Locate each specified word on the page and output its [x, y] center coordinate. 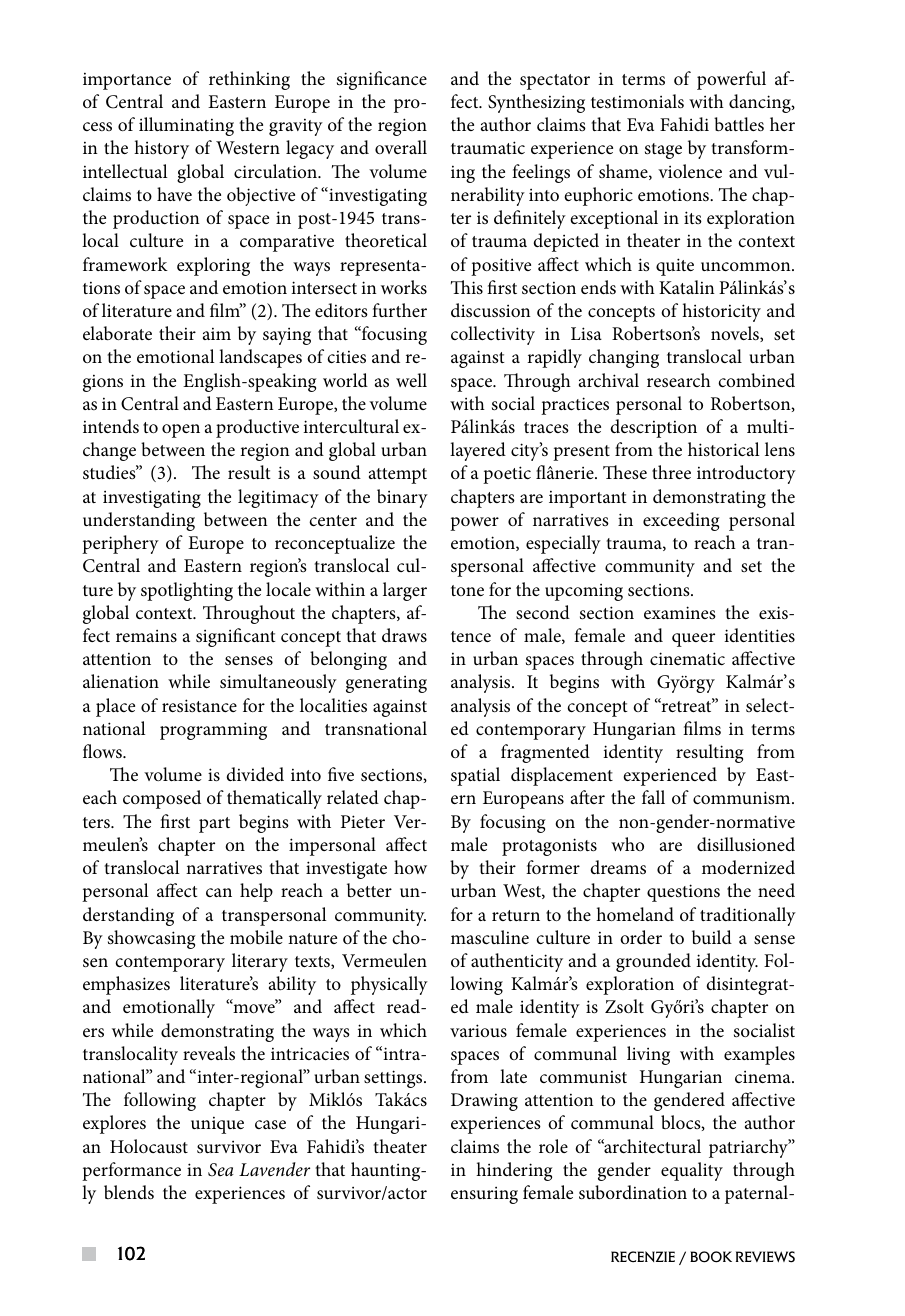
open [181, 431]
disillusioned [746, 844]
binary [402, 498]
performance [131, 1171]
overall [401, 147]
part [214, 825]
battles [739, 124]
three [671, 472]
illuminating [186, 126]
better [369, 890]
